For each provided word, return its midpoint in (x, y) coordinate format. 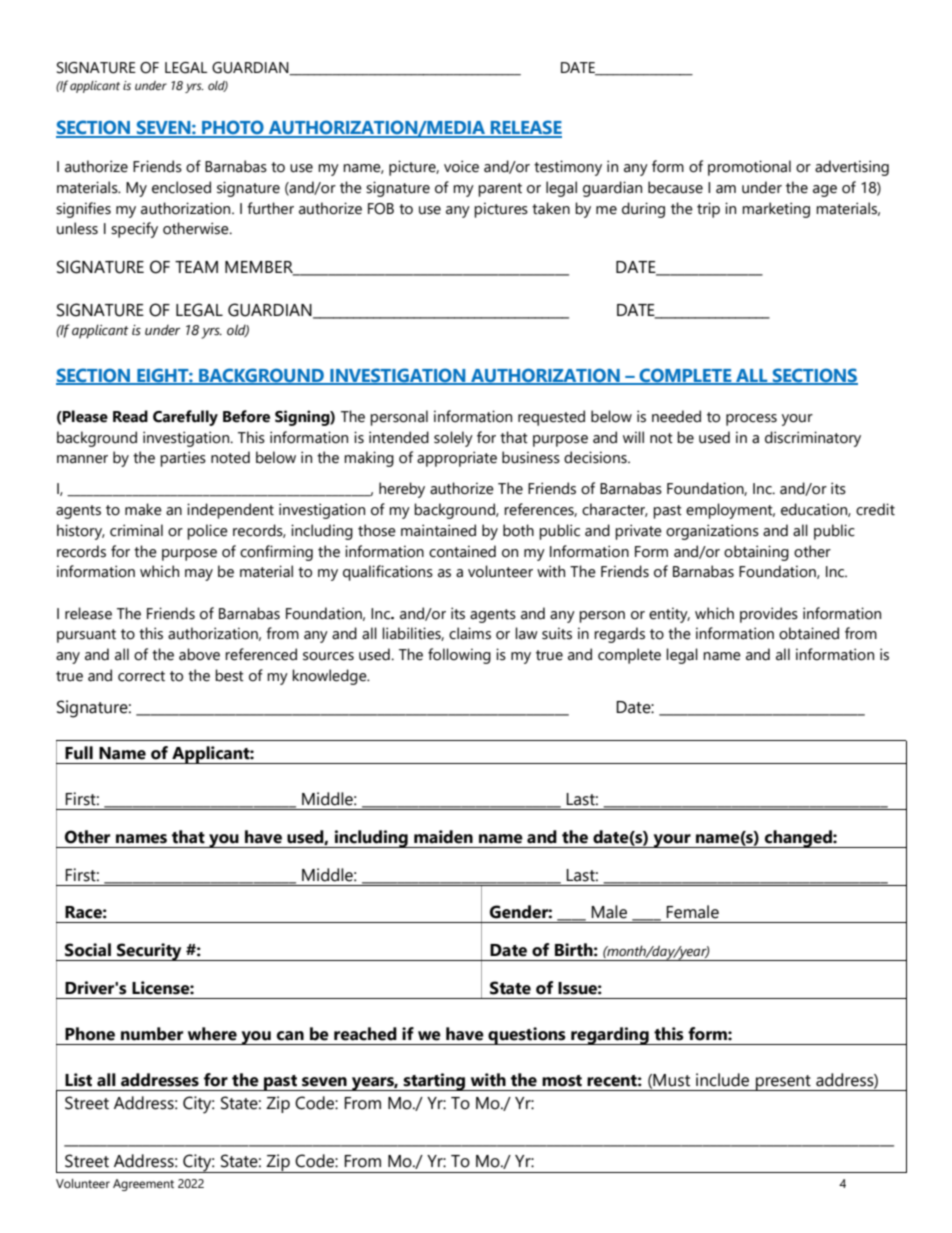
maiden (443, 837)
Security (149, 952)
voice (461, 166)
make (143, 509)
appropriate (457, 459)
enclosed (181, 187)
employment (730, 511)
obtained (809, 633)
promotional (749, 168)
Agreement (143, 1185)
